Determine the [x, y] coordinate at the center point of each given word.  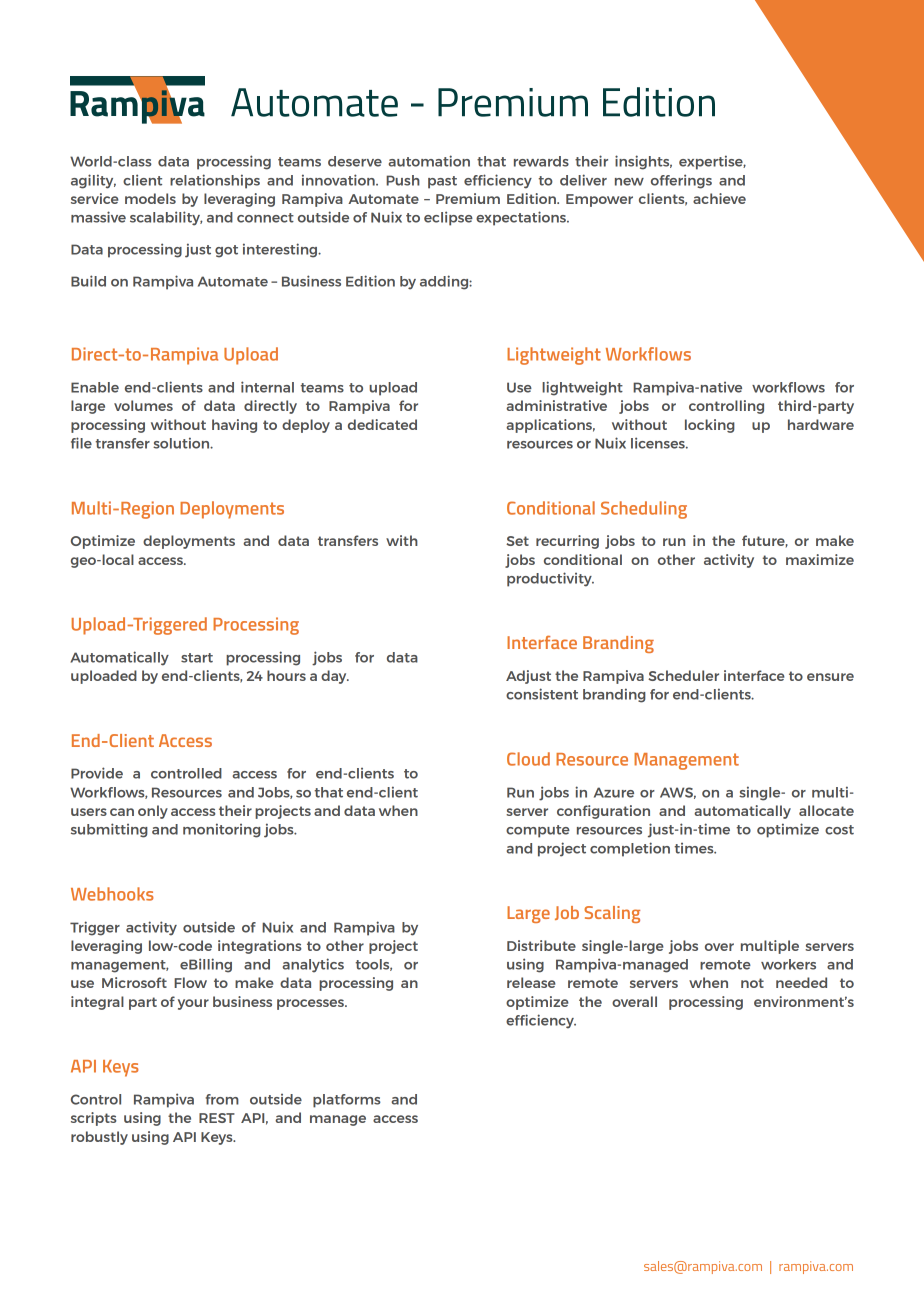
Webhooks [112, 894]
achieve [719, 198]
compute [538, 831]
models [150, 198]
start [197, 658]
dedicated [382, 424]
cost [839, 830]
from [222, 1099]
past [442, 182]
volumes [143, 405]
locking [710, 426]
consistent [542, 694]
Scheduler [683, 675]
